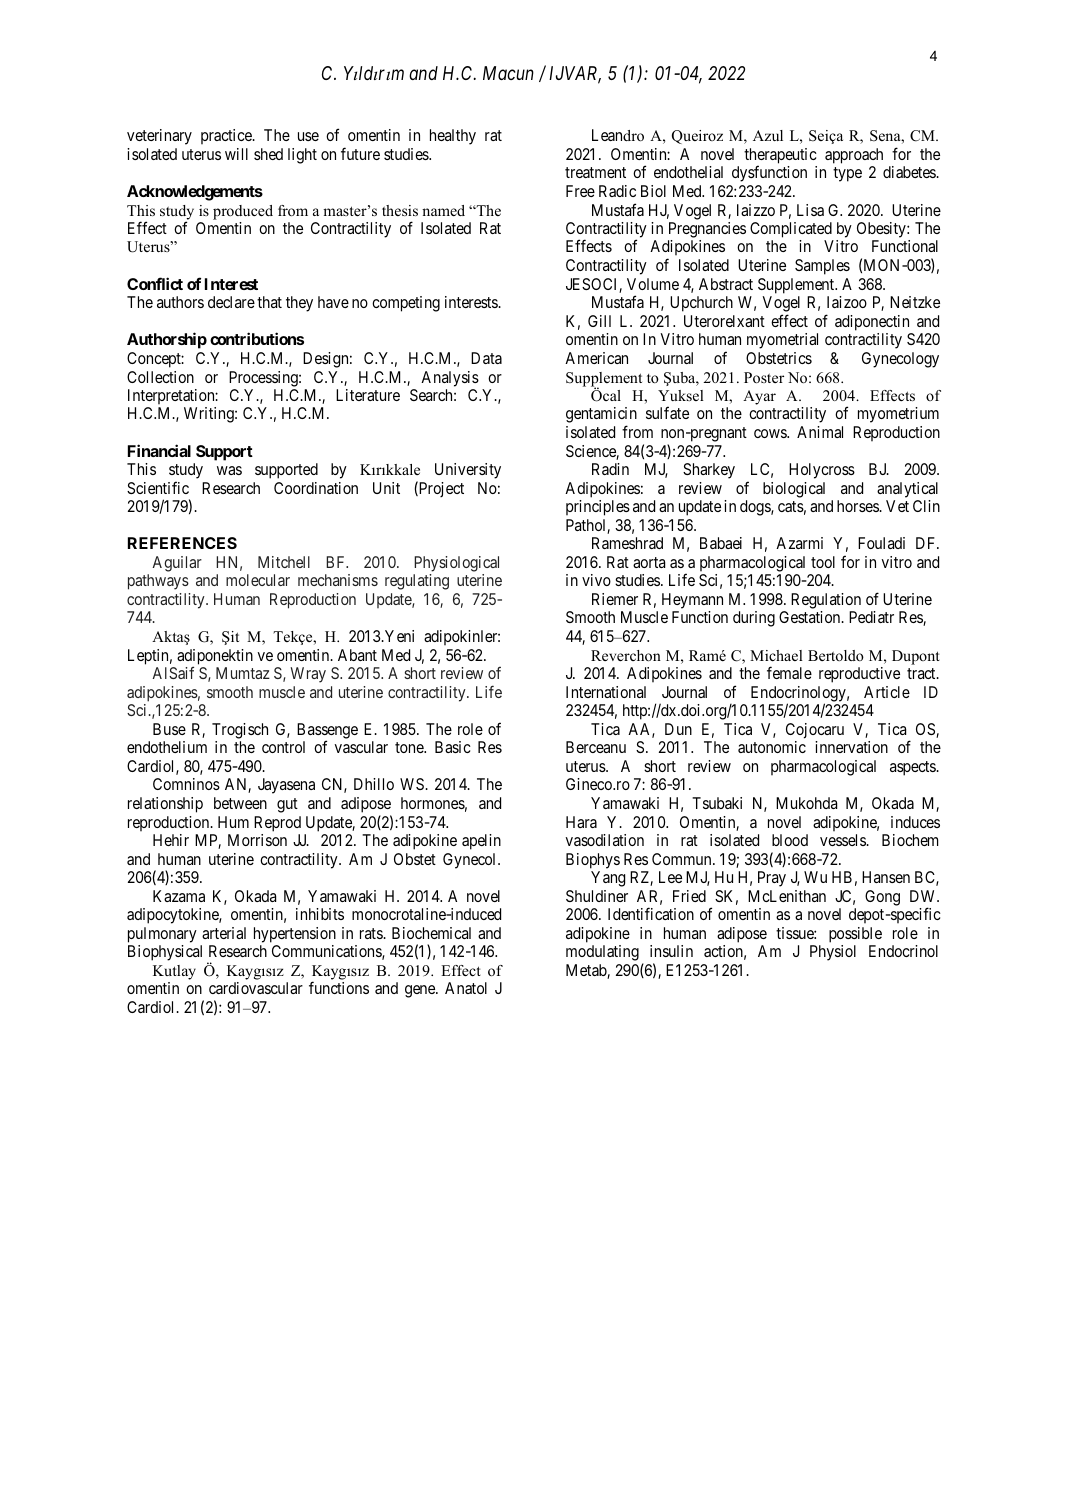 This screenshot has height=1508, width=1067. Describe the element at coordinates (236, 154) in the screenshot. I see `will` at that location.
